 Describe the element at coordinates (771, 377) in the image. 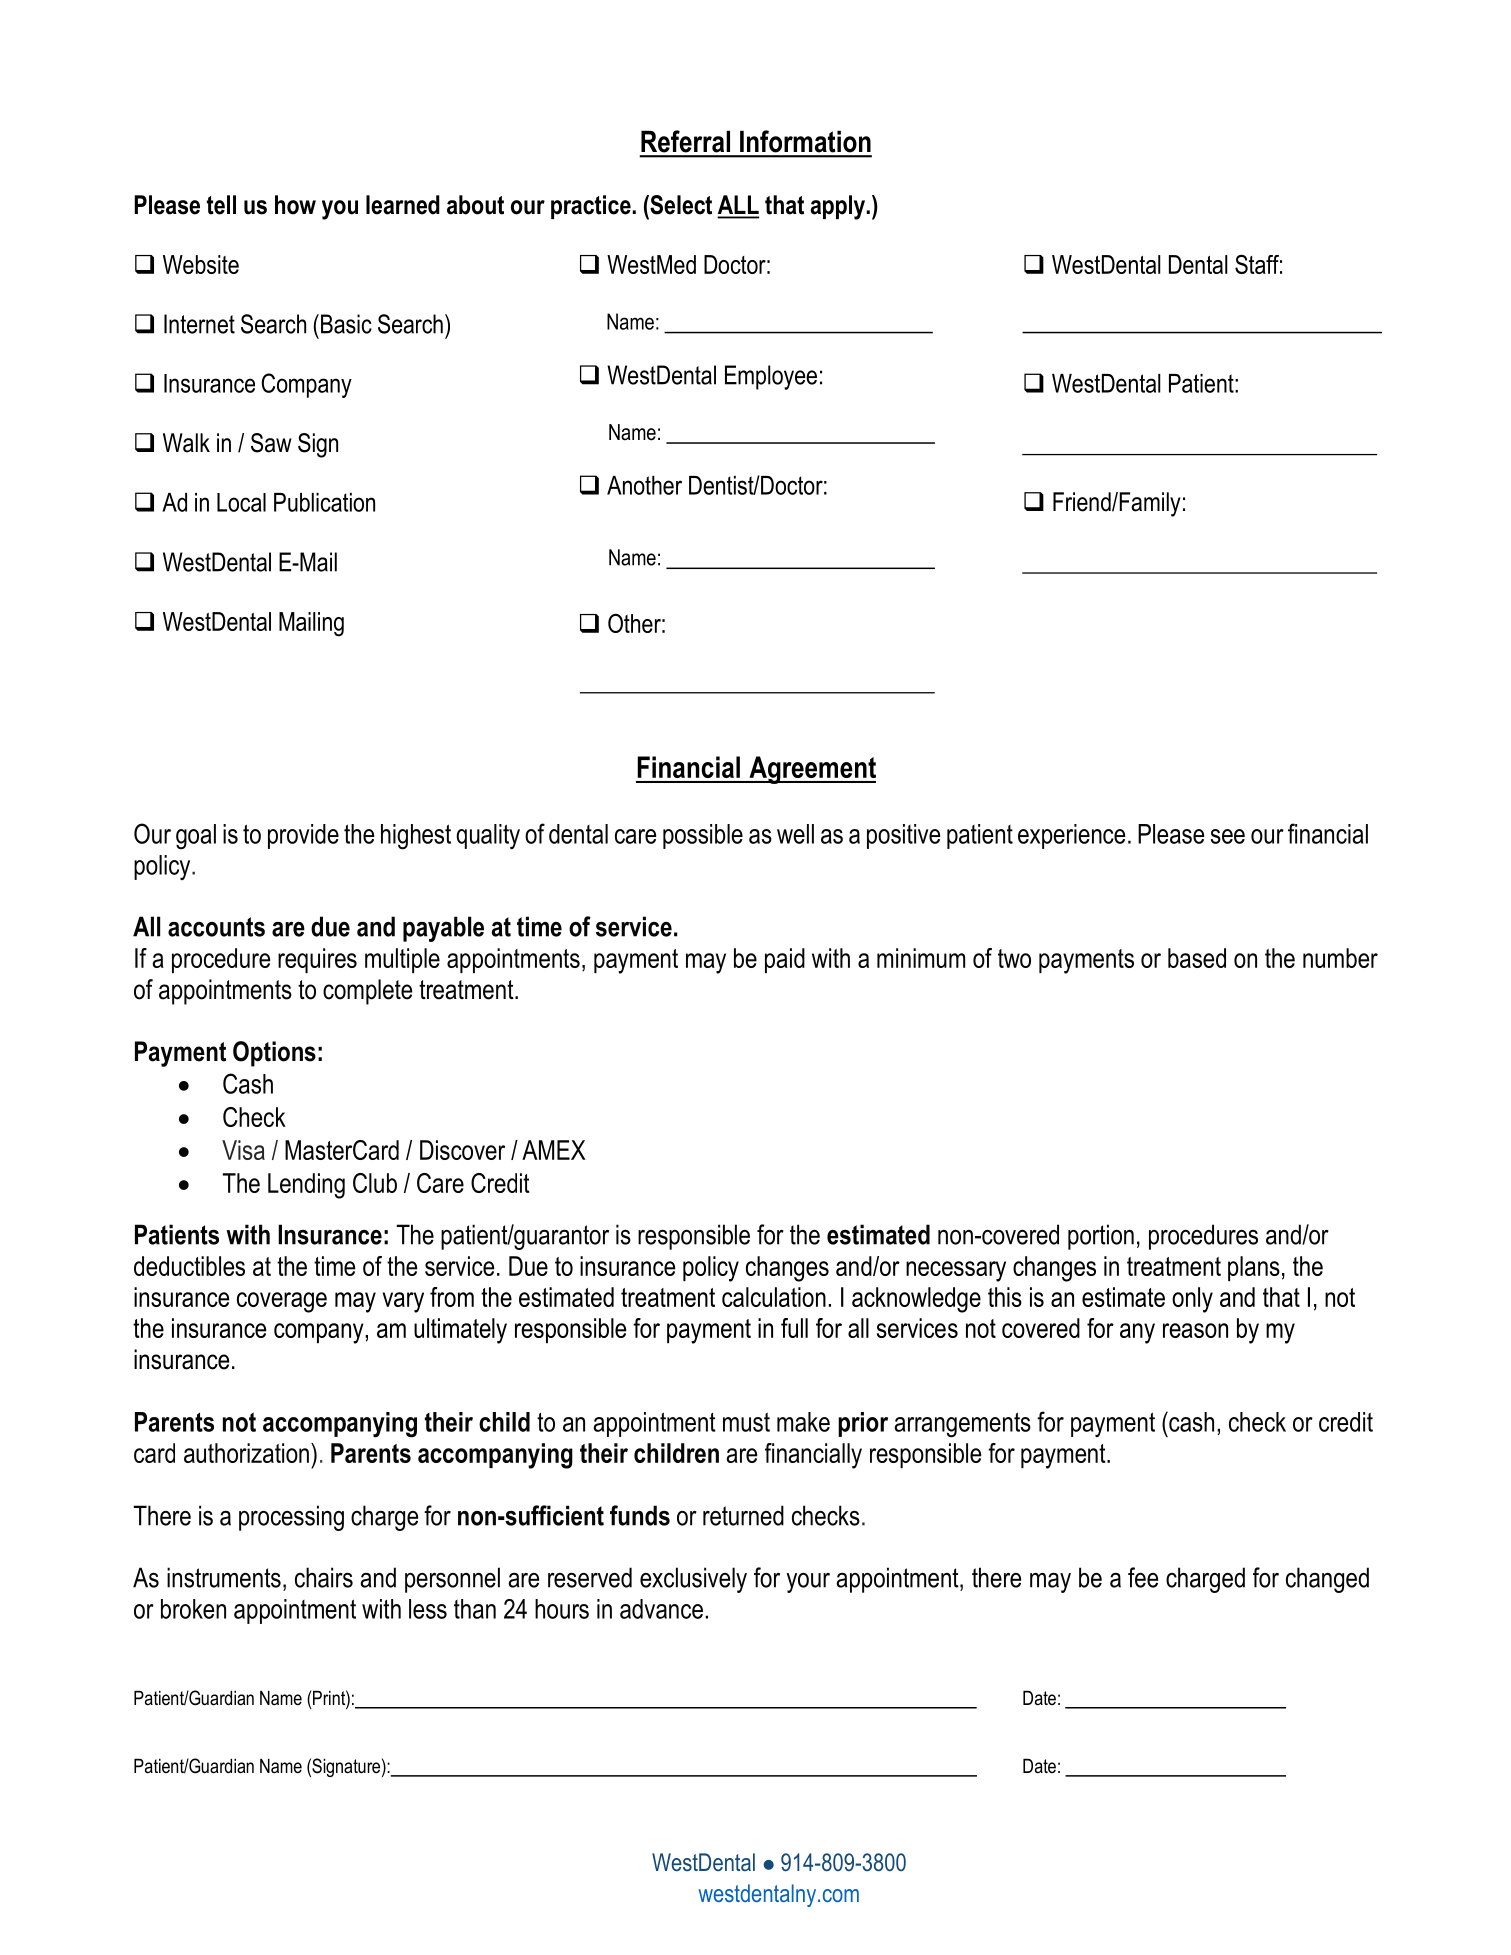

I see `Employee` at that location.
